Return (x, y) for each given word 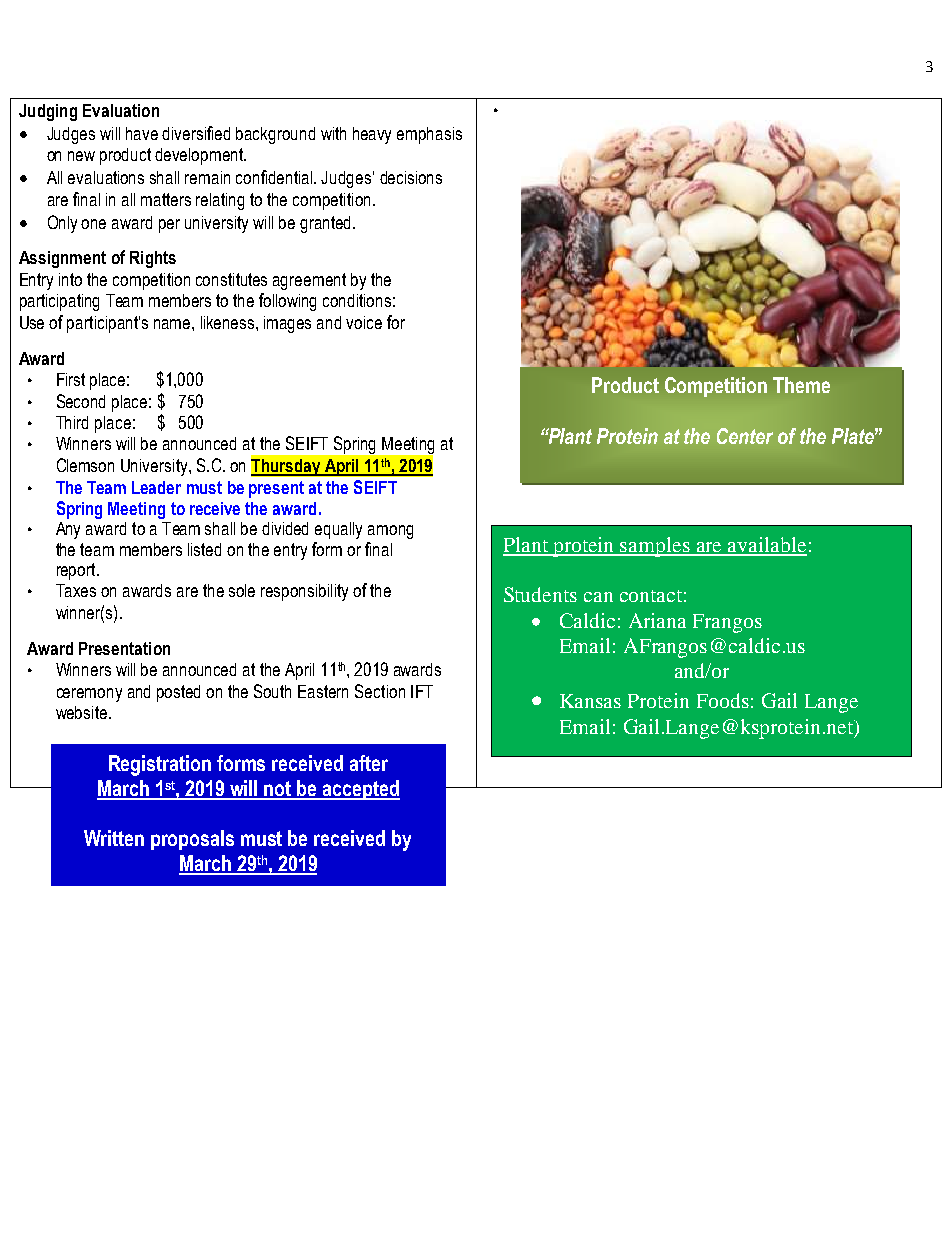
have (142, 133)
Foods (723, 700)
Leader (156, 487)
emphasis (429, 135)
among (390, 532)
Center (745, 436)
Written (114, 838)
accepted (360, 790)
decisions (411, 177)
